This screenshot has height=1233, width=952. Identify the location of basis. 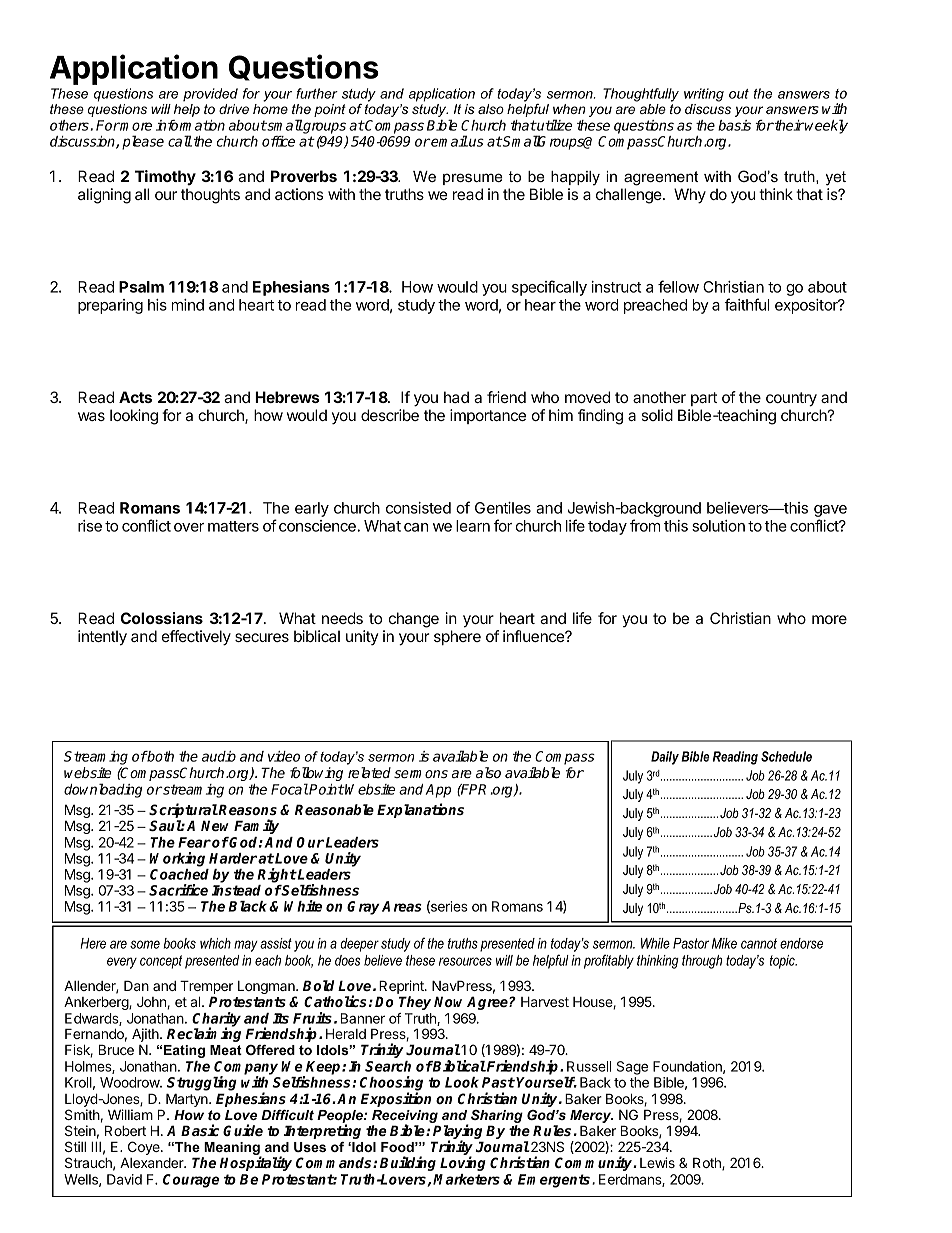
(734, 125).
